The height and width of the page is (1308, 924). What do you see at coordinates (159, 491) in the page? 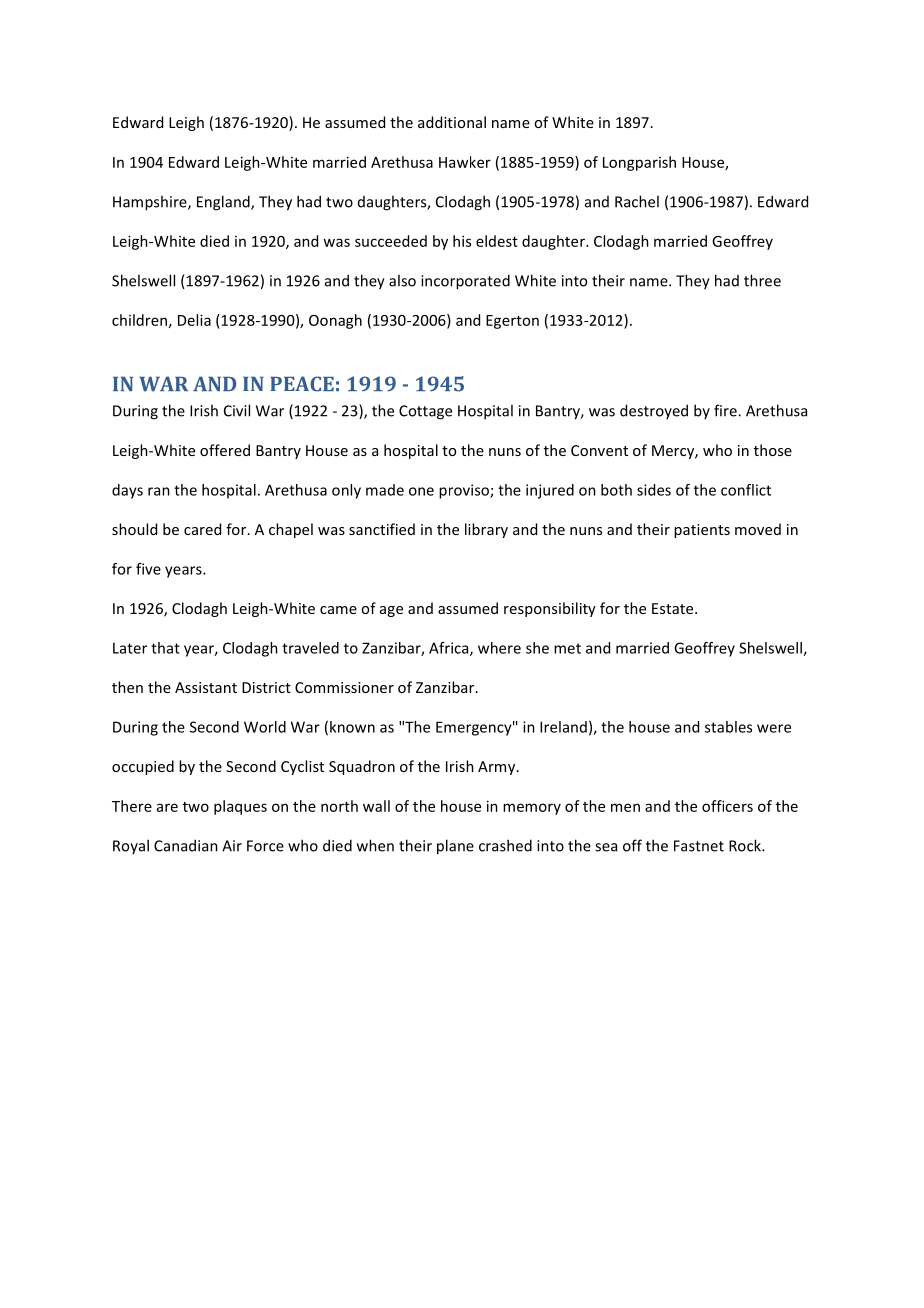
I see `ran` at bounding box center [159, 491].
